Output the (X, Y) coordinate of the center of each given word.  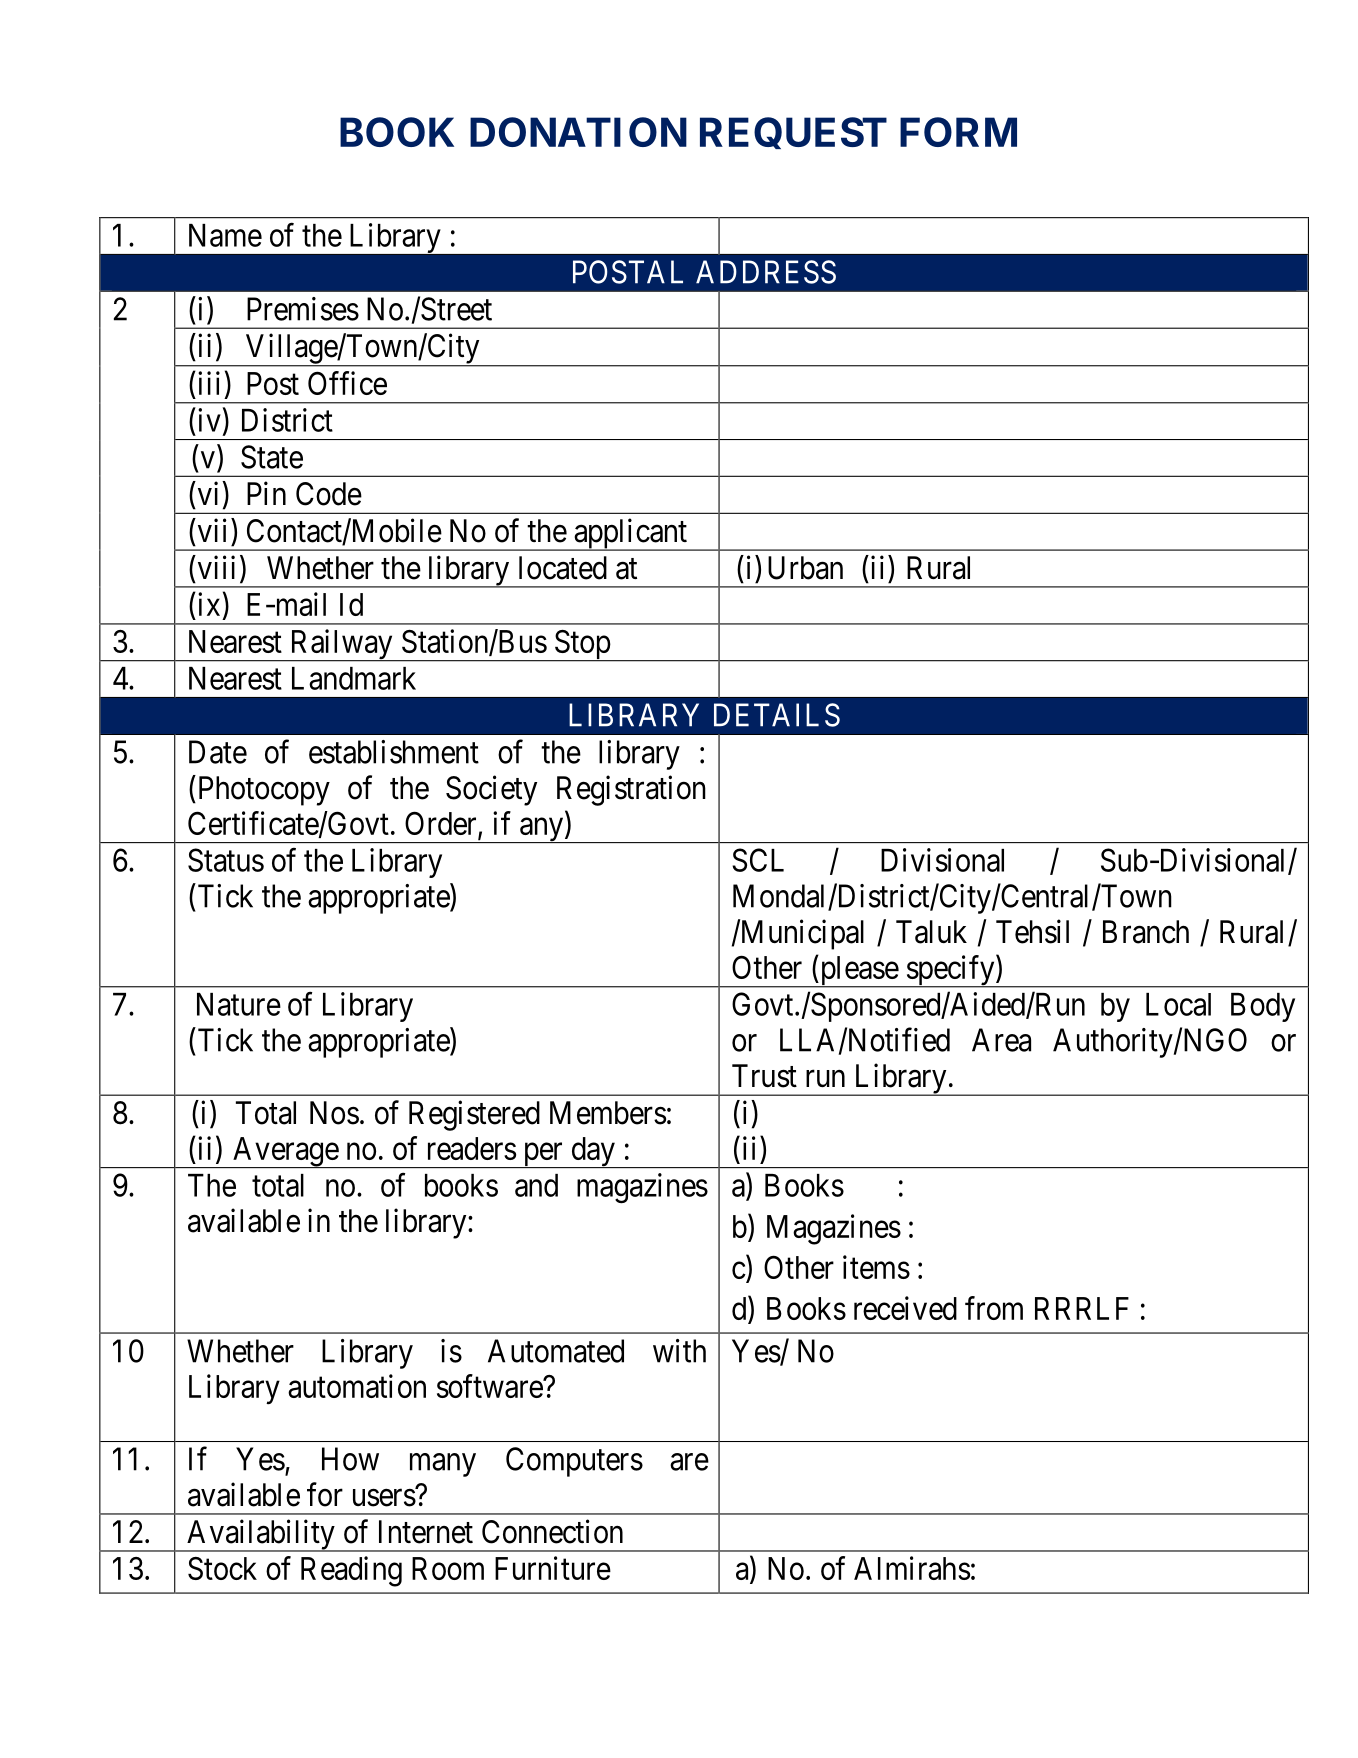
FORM (958, 132)
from (994, 1308)
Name (225, 235)
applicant (630, 534)
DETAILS (777, 715)
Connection (552, 1531)
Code (329, 494)
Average (285, 1152)
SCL (758, 860)
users (384, 1498)
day (593, 1152)
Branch (1146, 932)
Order (442, 824)
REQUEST (793, 133)
